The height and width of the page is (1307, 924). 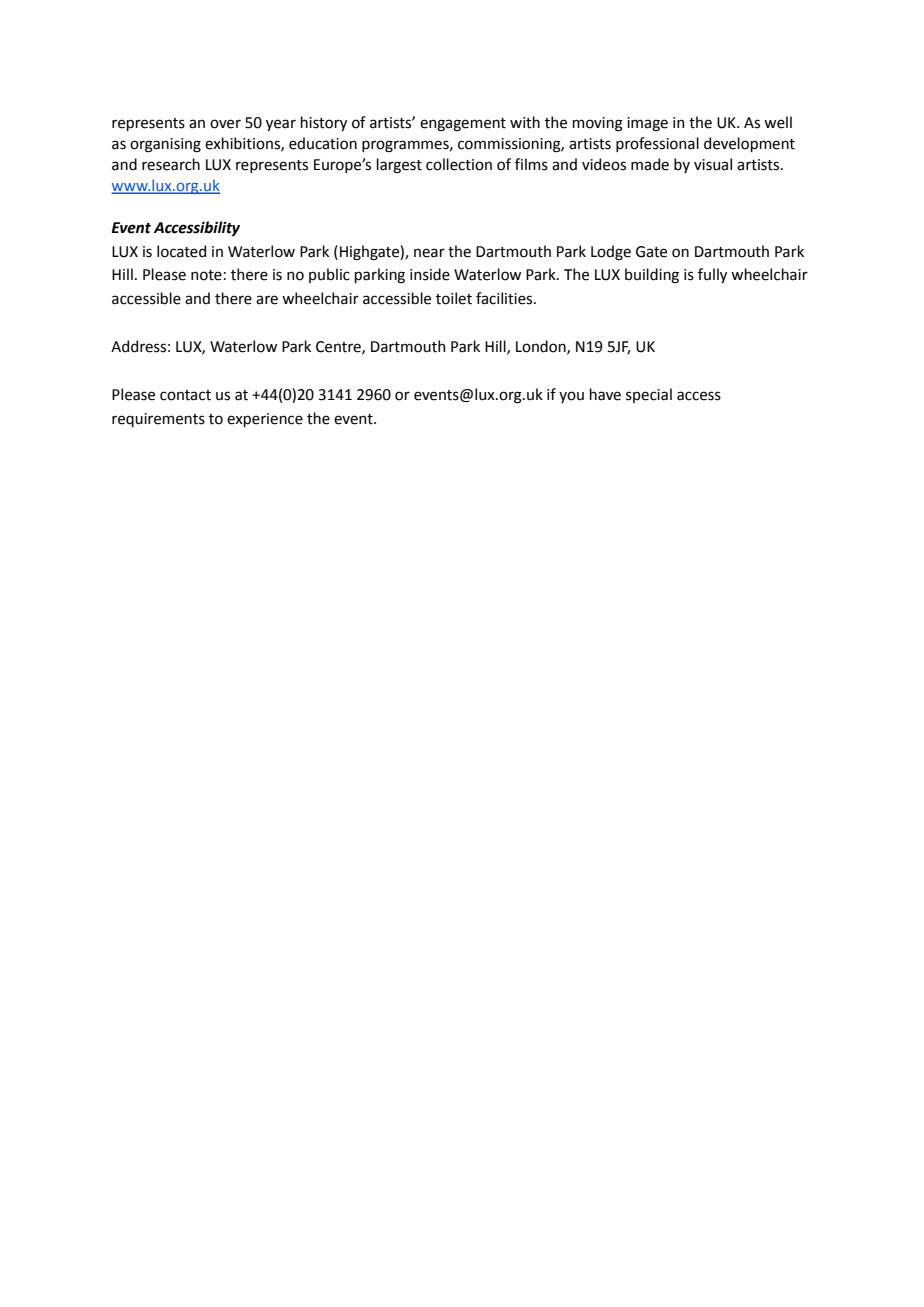 I want to click on image, so click(x=647, y=124).
